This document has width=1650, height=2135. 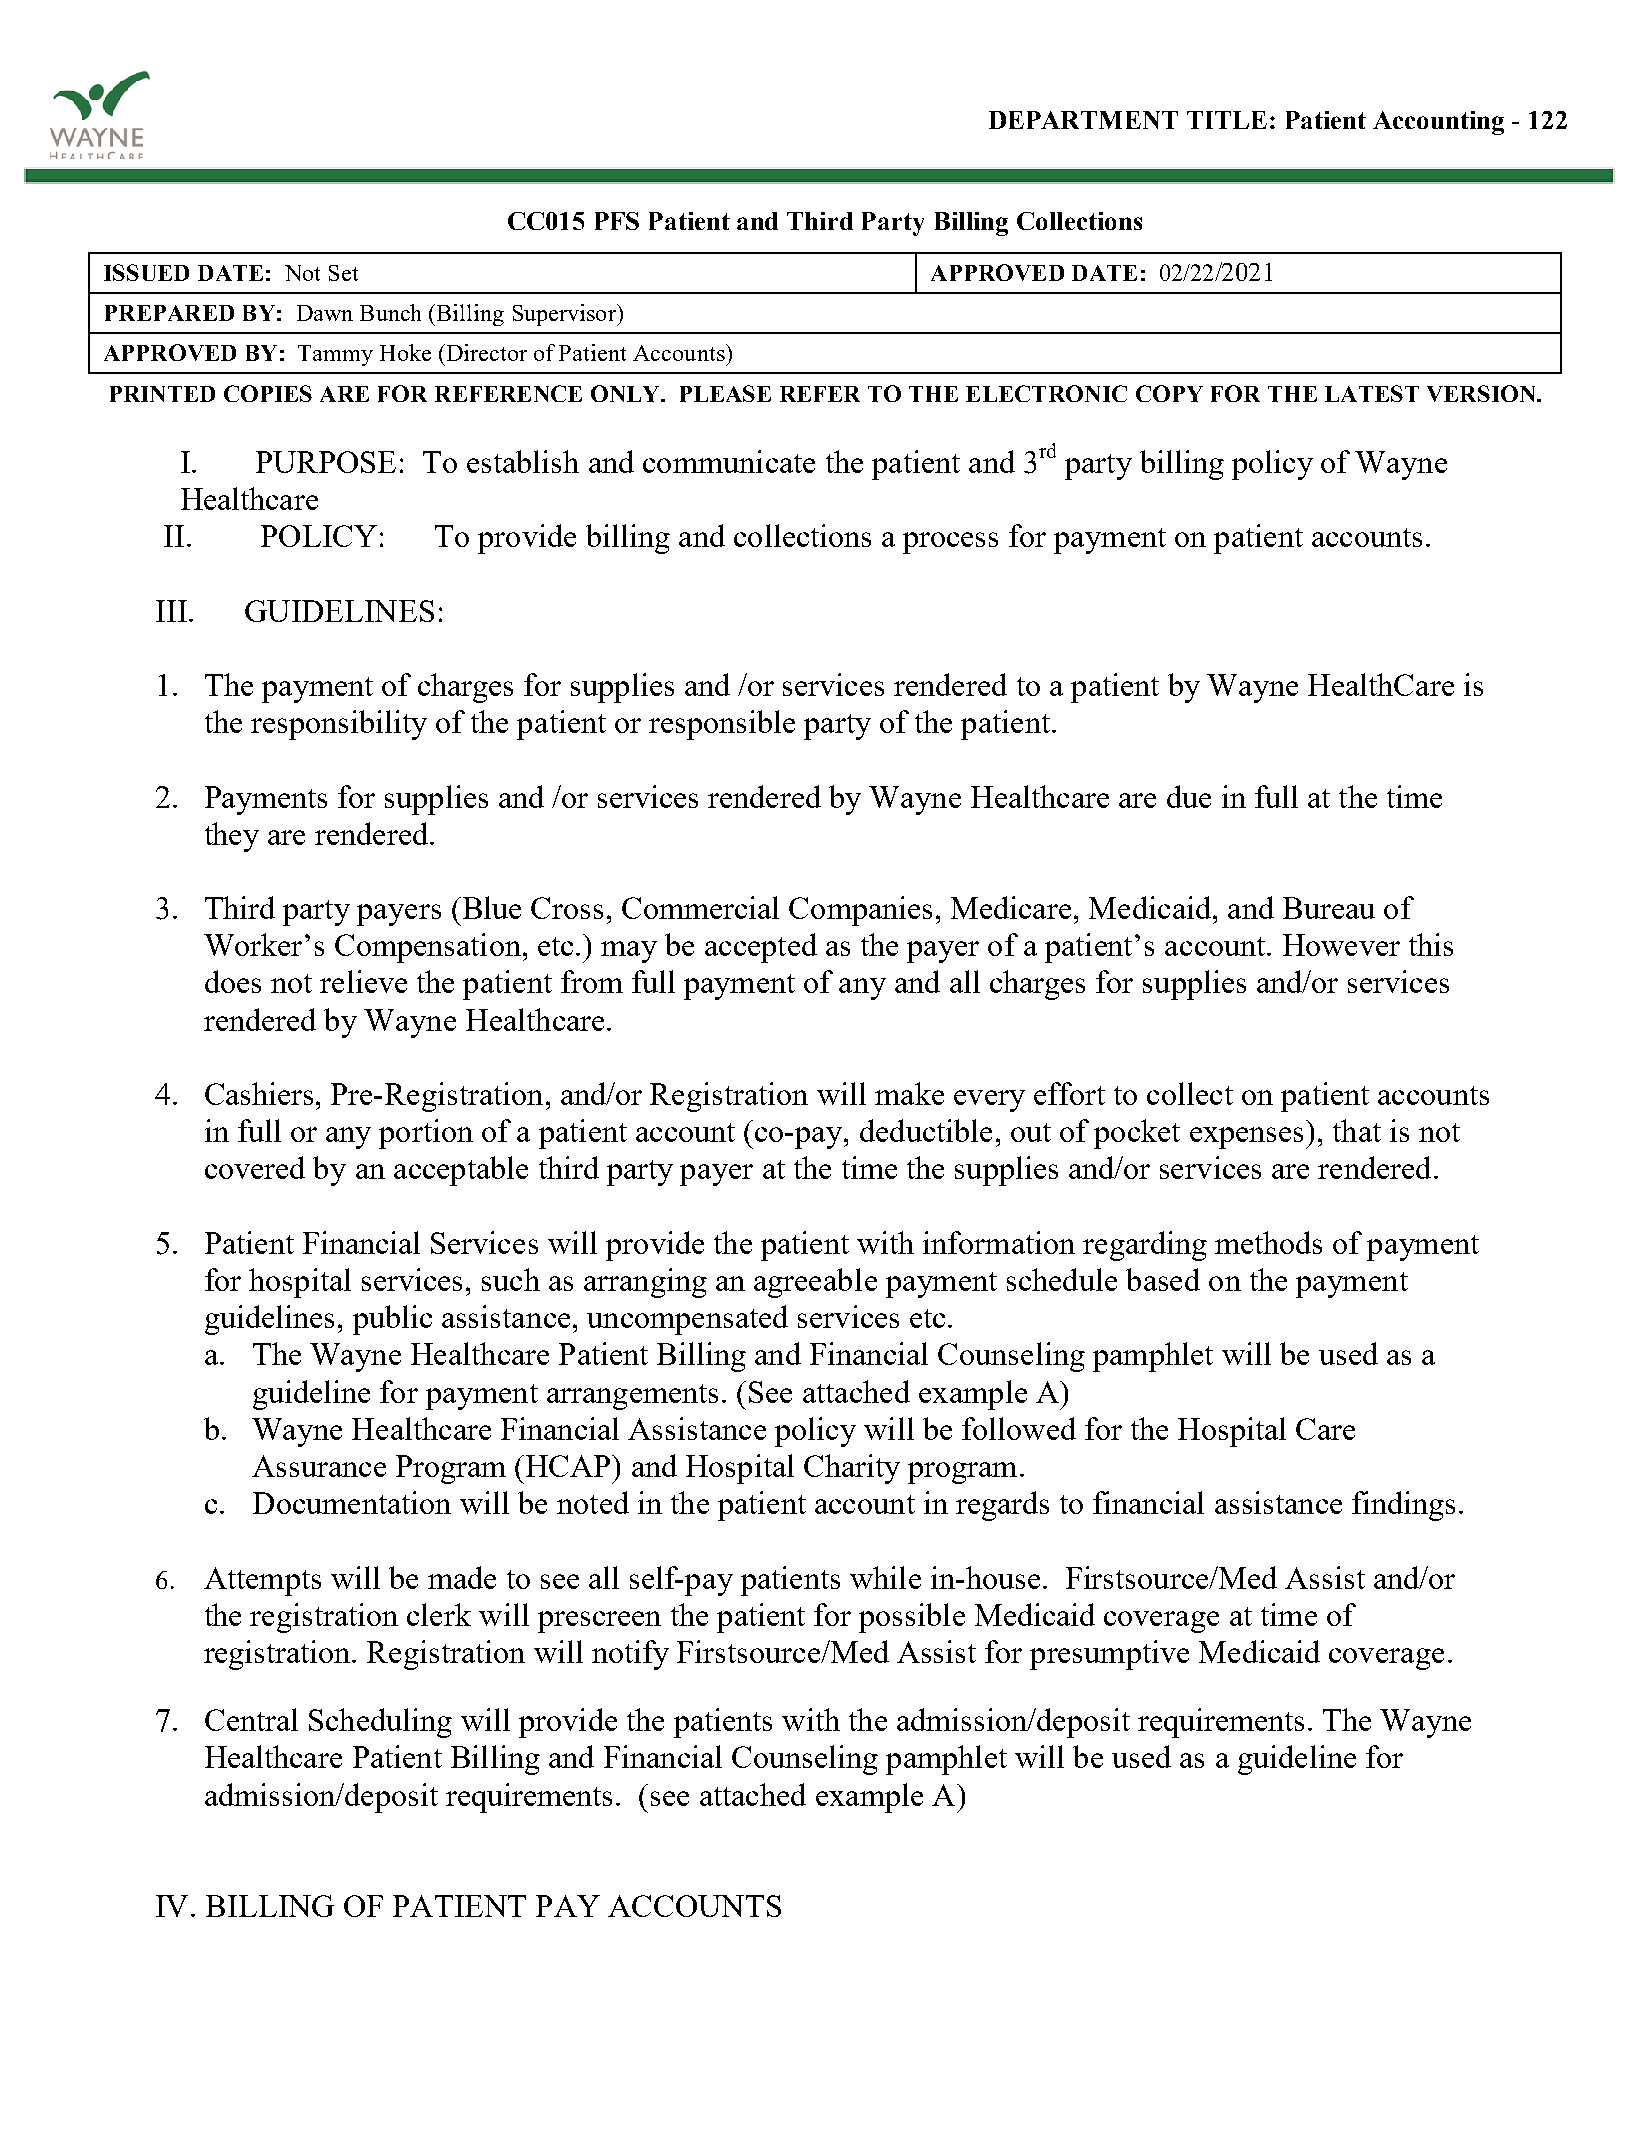 I want to click on TITLE, so click(x=1227, y=120).
